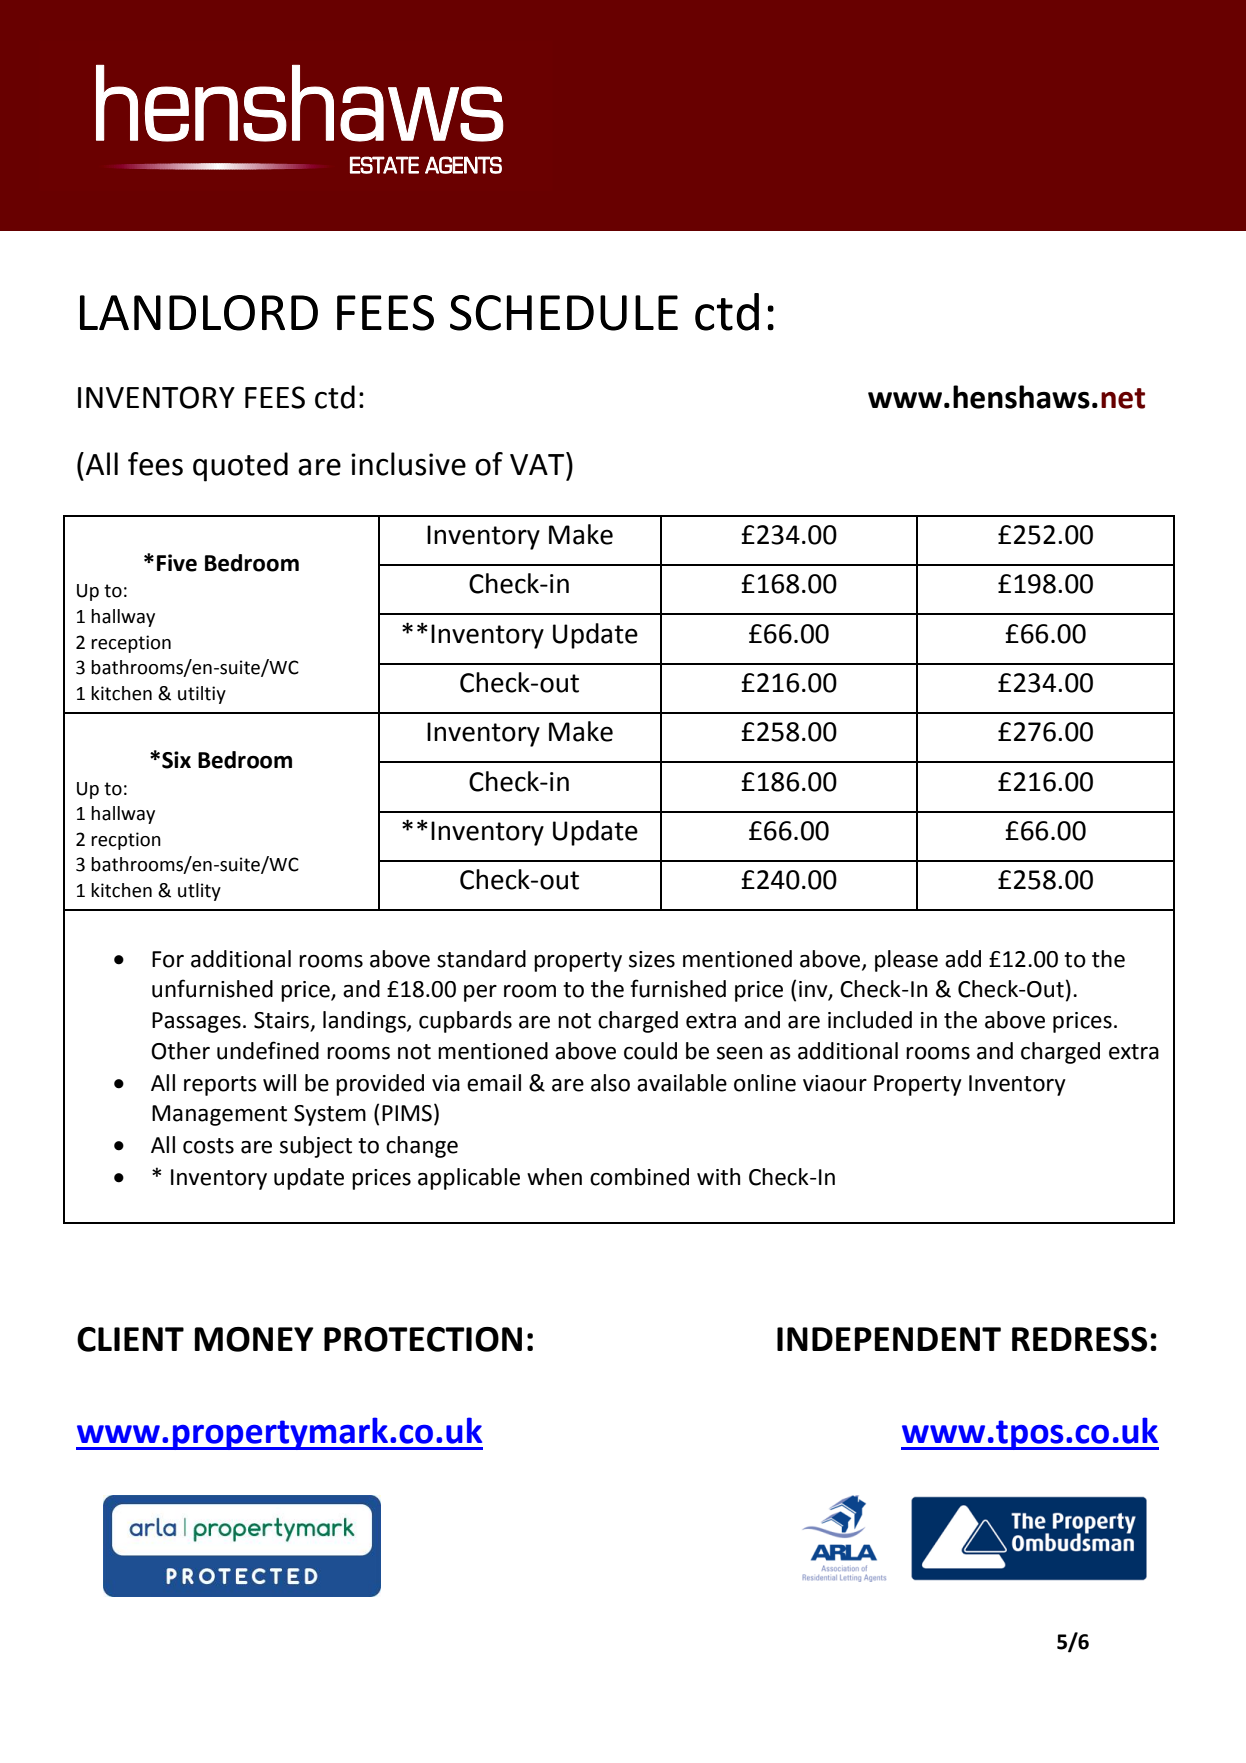  What do you see at coordinates (176, 760) in the screenshot?
I see `Six` at bounding box center [176, 760].
